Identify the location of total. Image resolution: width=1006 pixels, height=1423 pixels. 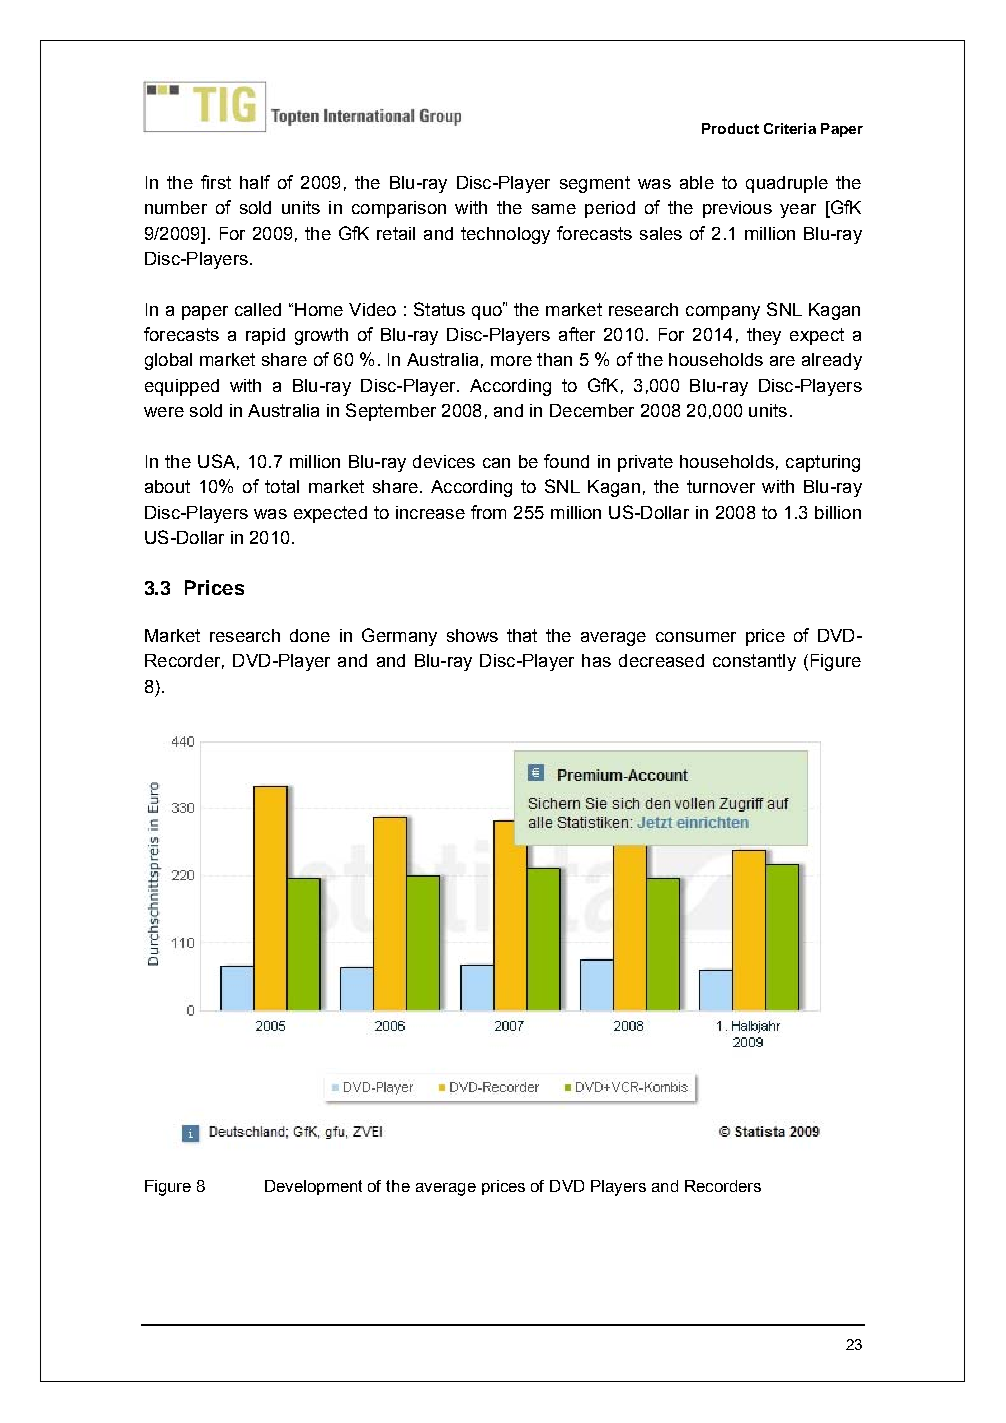
(282, 486).
